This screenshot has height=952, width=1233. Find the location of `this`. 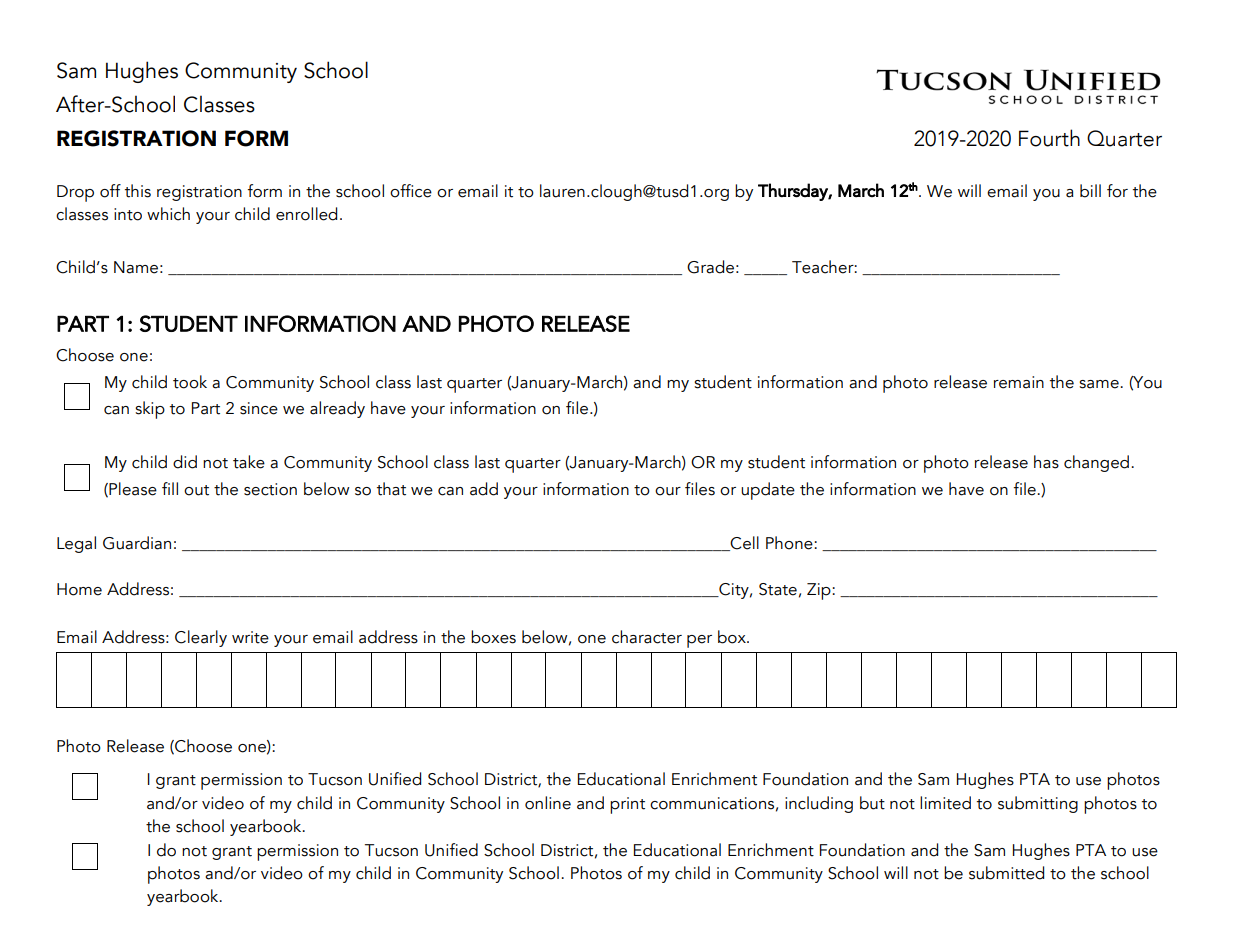

this is located at coordinates (138, 191).
